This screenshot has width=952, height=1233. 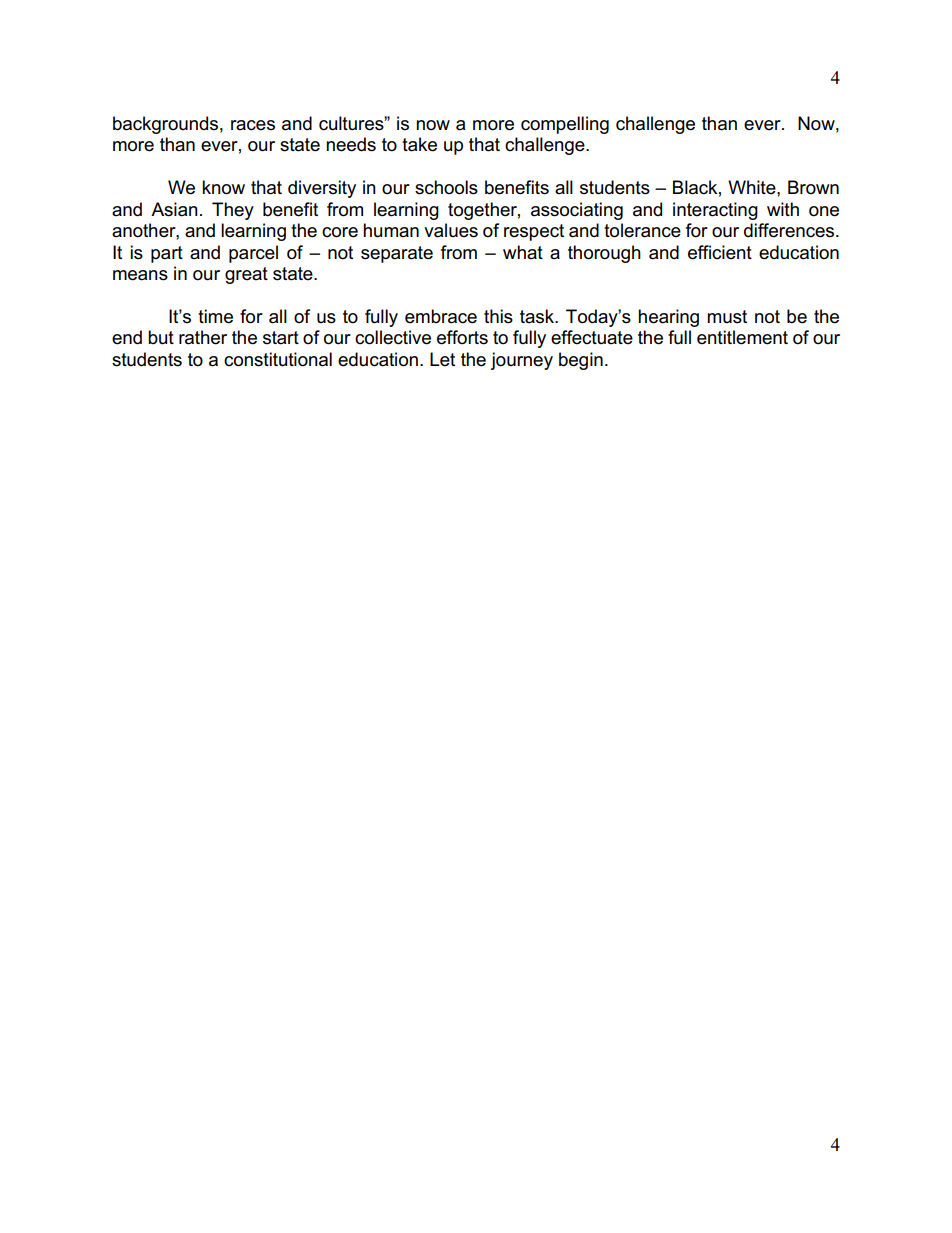 I want to click on parcel, so click(x=253, y=254).
